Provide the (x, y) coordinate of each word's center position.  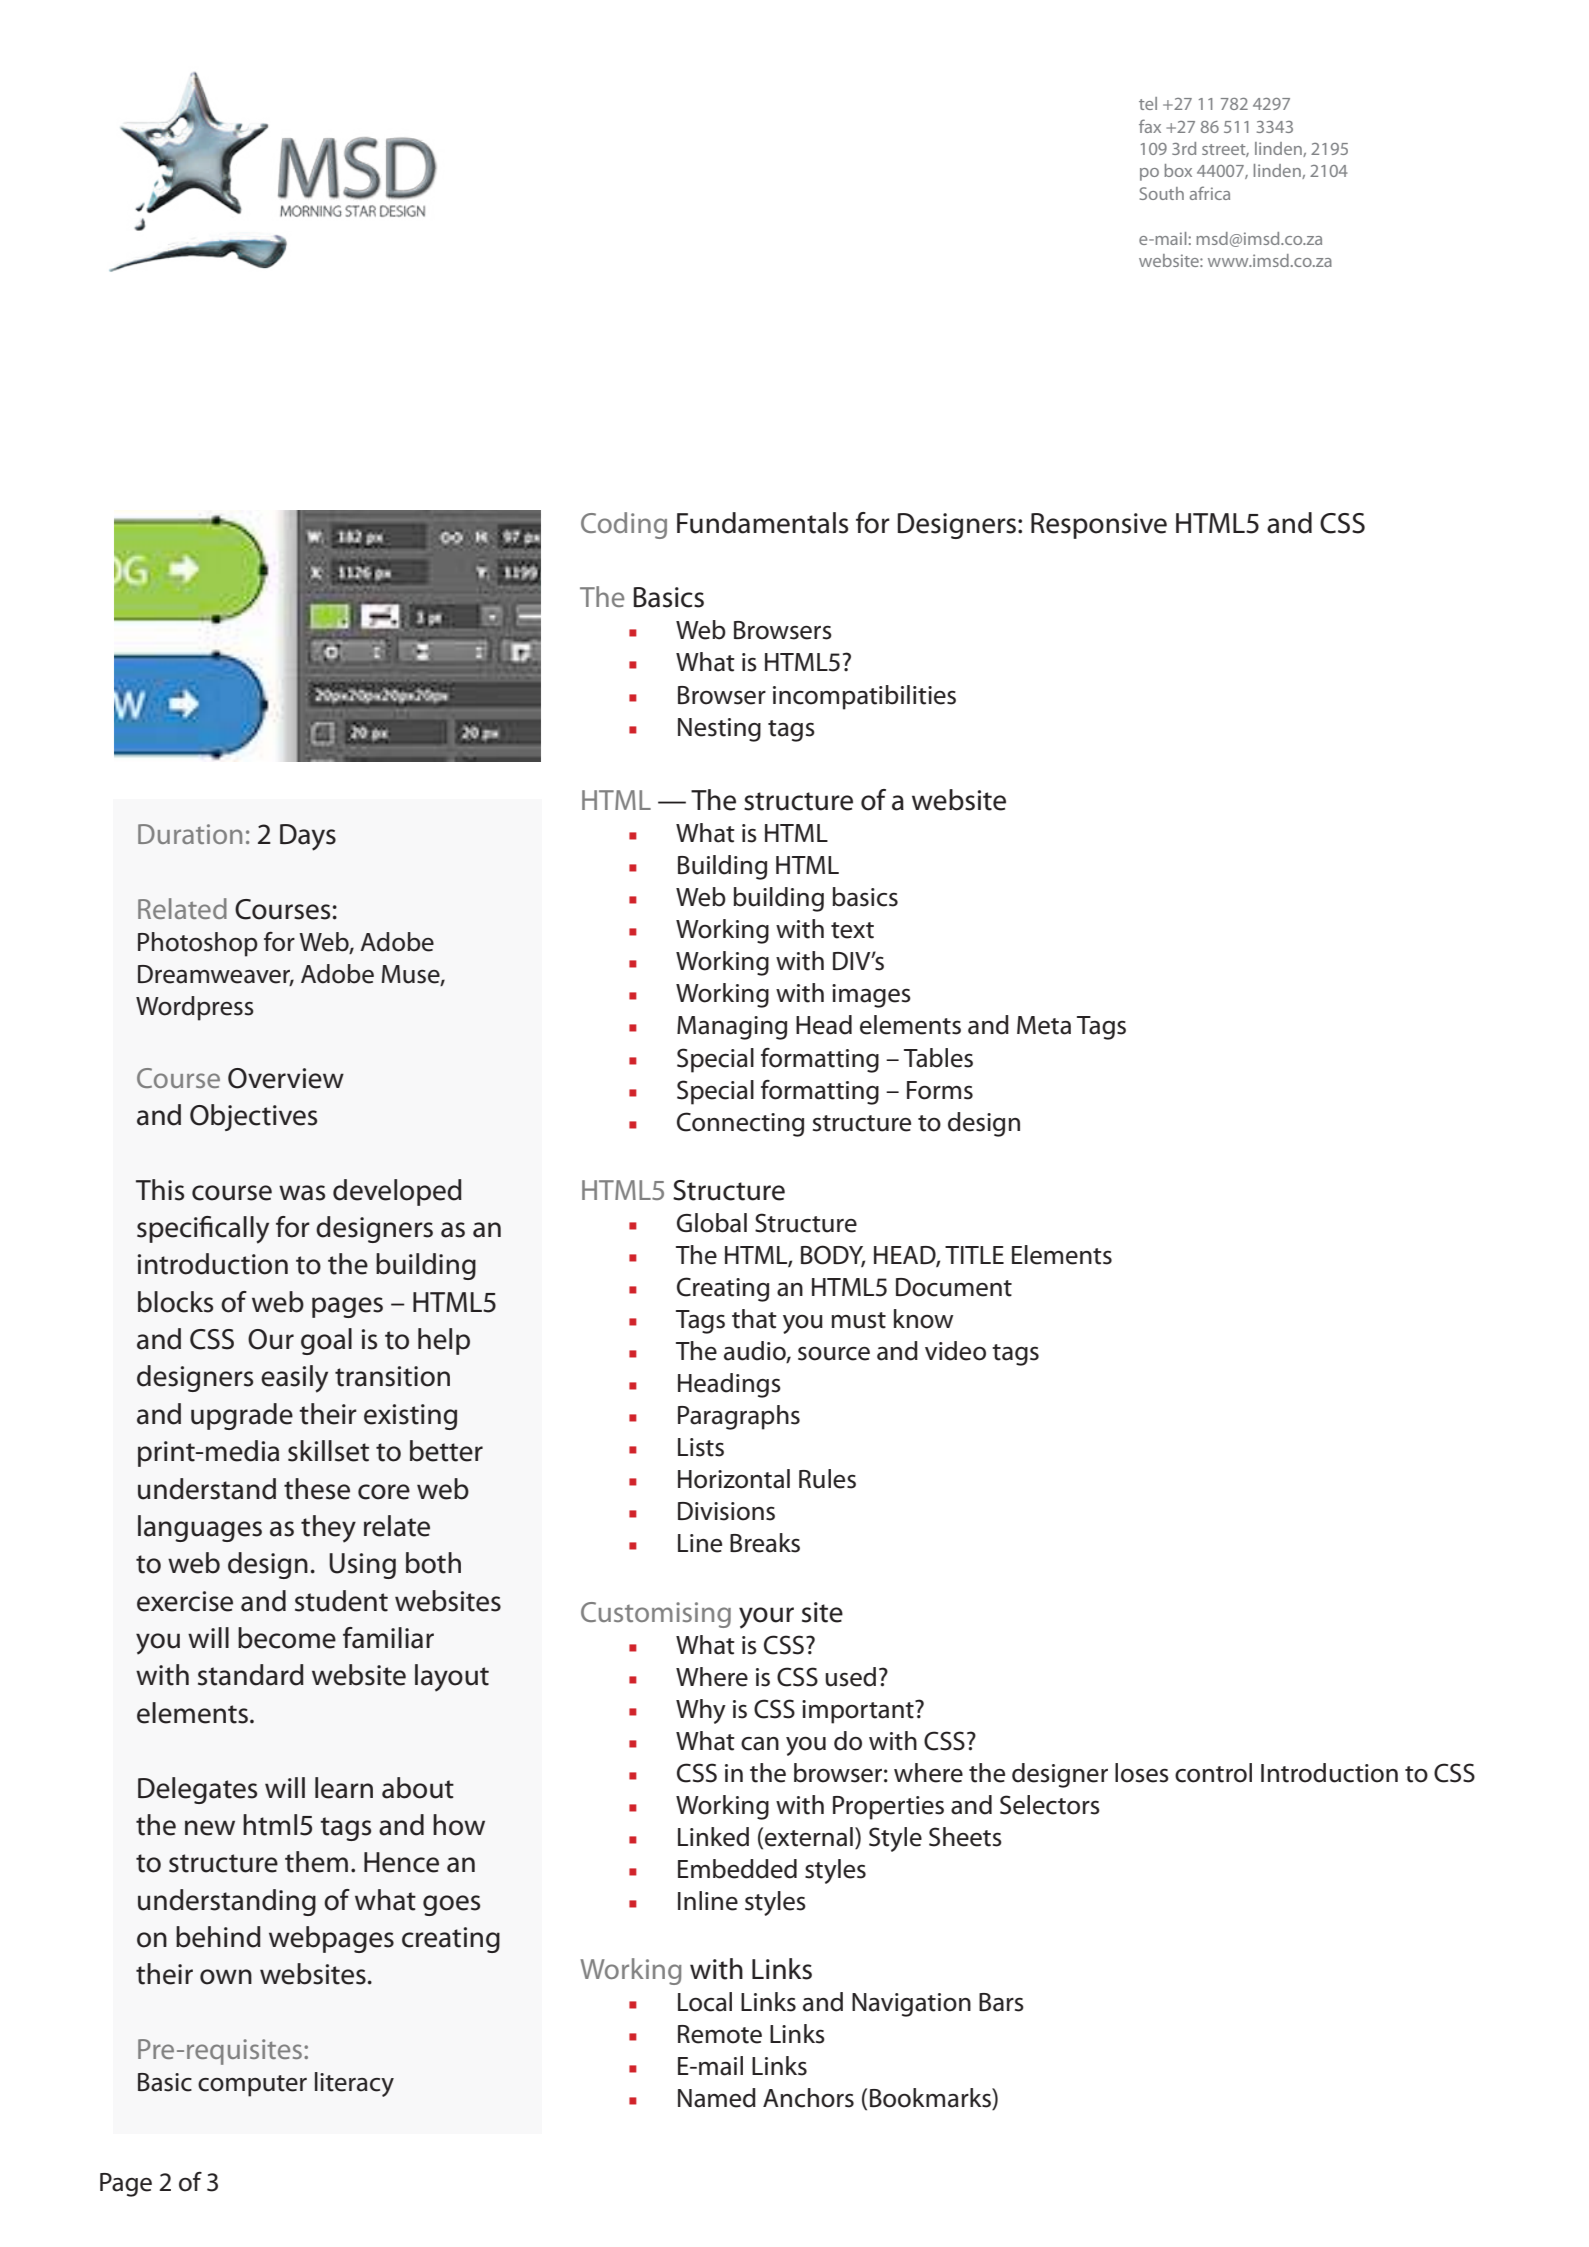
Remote (720, 2034)
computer (252, 2086)
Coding (624, 525)
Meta (1044, 1025)
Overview (286, 1078)
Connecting (740, 1124)
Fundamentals (762, 523)
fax (1150, 126)
